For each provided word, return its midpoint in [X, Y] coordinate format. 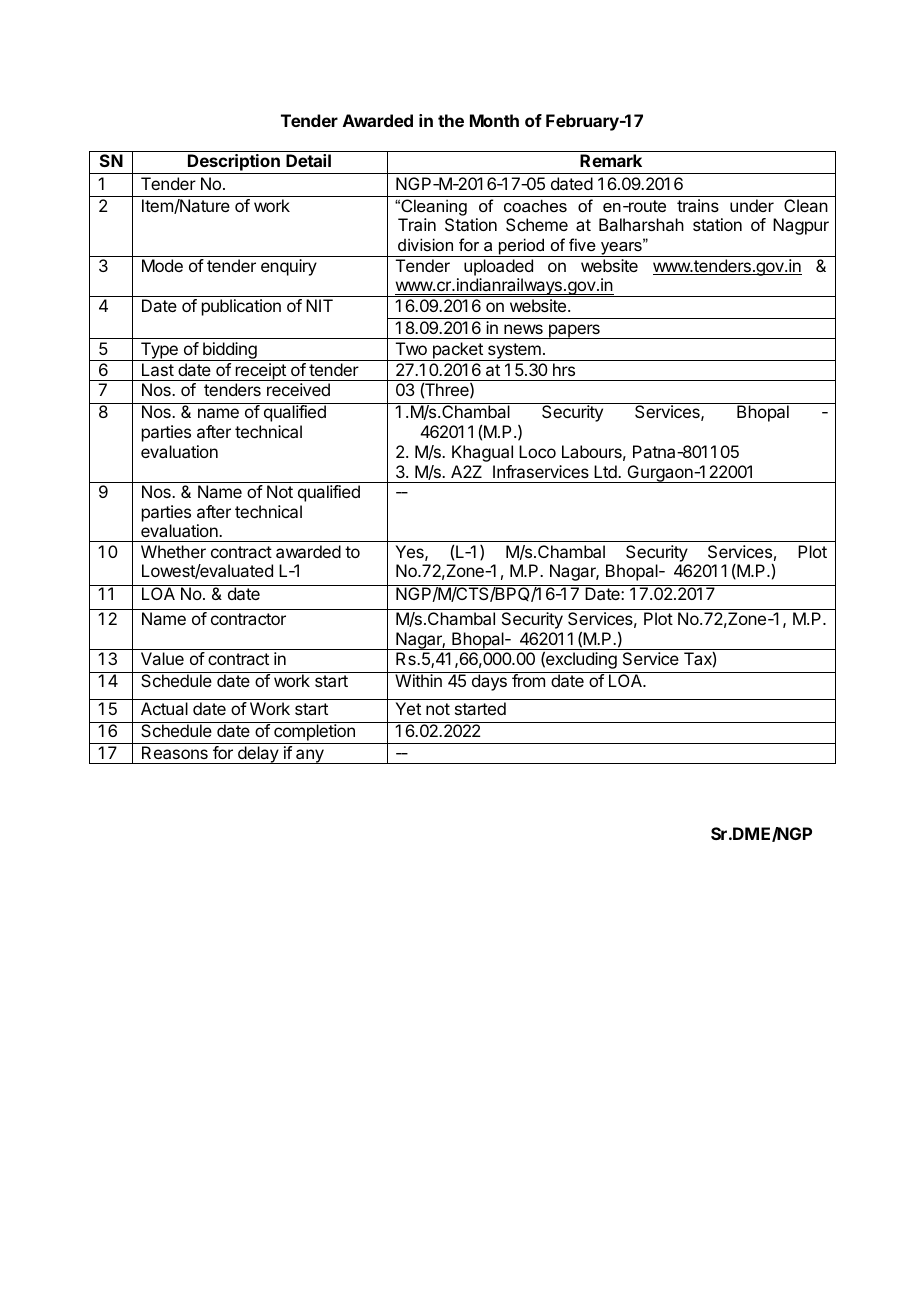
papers [574, 331]
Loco [537, 451]
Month [494, 120]
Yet [408, 708]
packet [457, 351]
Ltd [606, 471]
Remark [611, 160]
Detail [308, 160]
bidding [230, 351]
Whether [173, 551]
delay [258, 755]
